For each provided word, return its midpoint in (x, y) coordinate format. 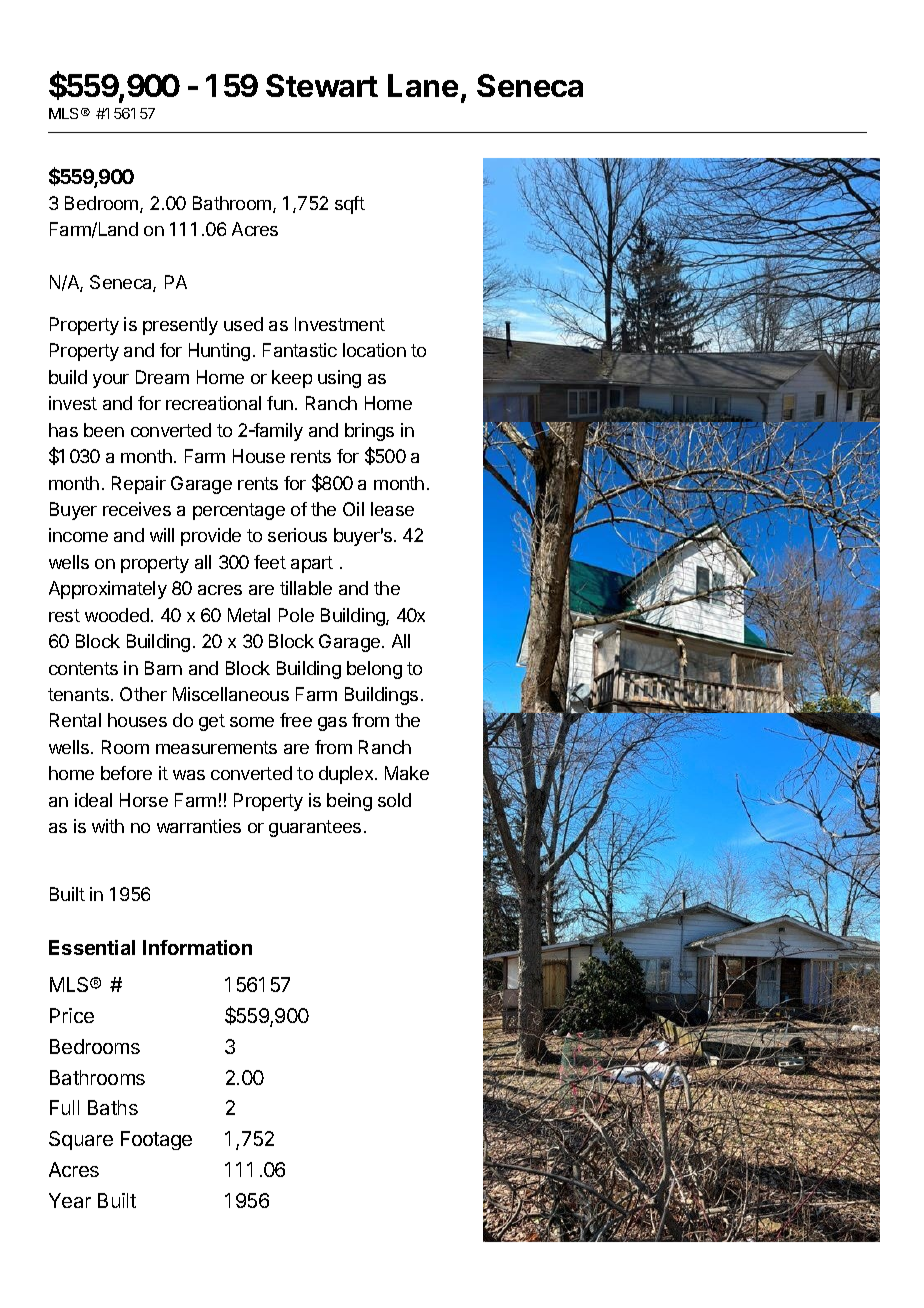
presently (180, 326)
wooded (117, 615)
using (339, 379)
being (349, 802)
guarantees (315, 828)
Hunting (219, 352)
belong (374, 670)
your (111, 381)
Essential (92, 947)
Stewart (322, 85)
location (374, 350)
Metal (249, 615)
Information (197, 947)
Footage (156, 1140)
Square (81, 1140)
